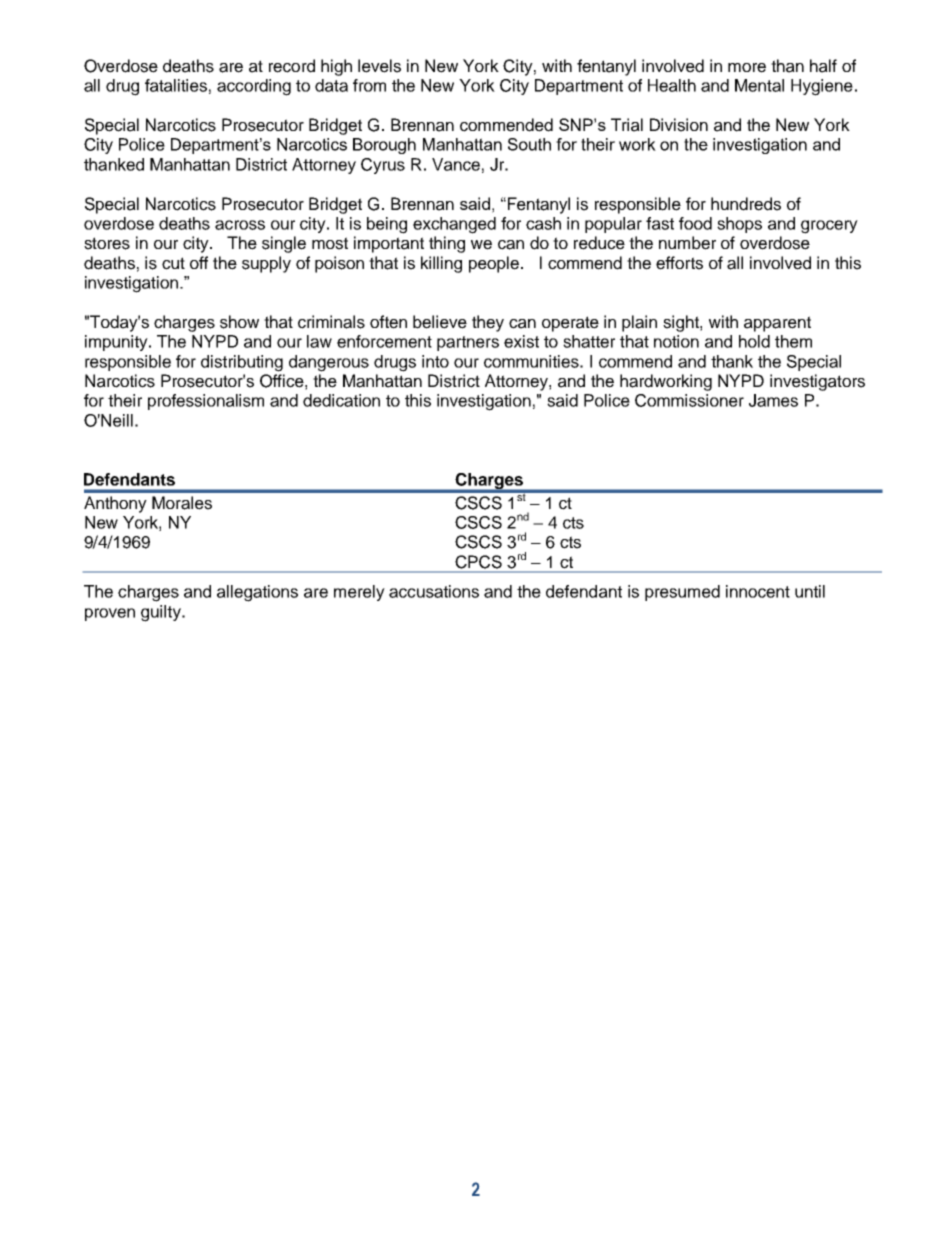  Describe the element at coordinates (468, 343) in the screenshot. I see `partners` at that location.
